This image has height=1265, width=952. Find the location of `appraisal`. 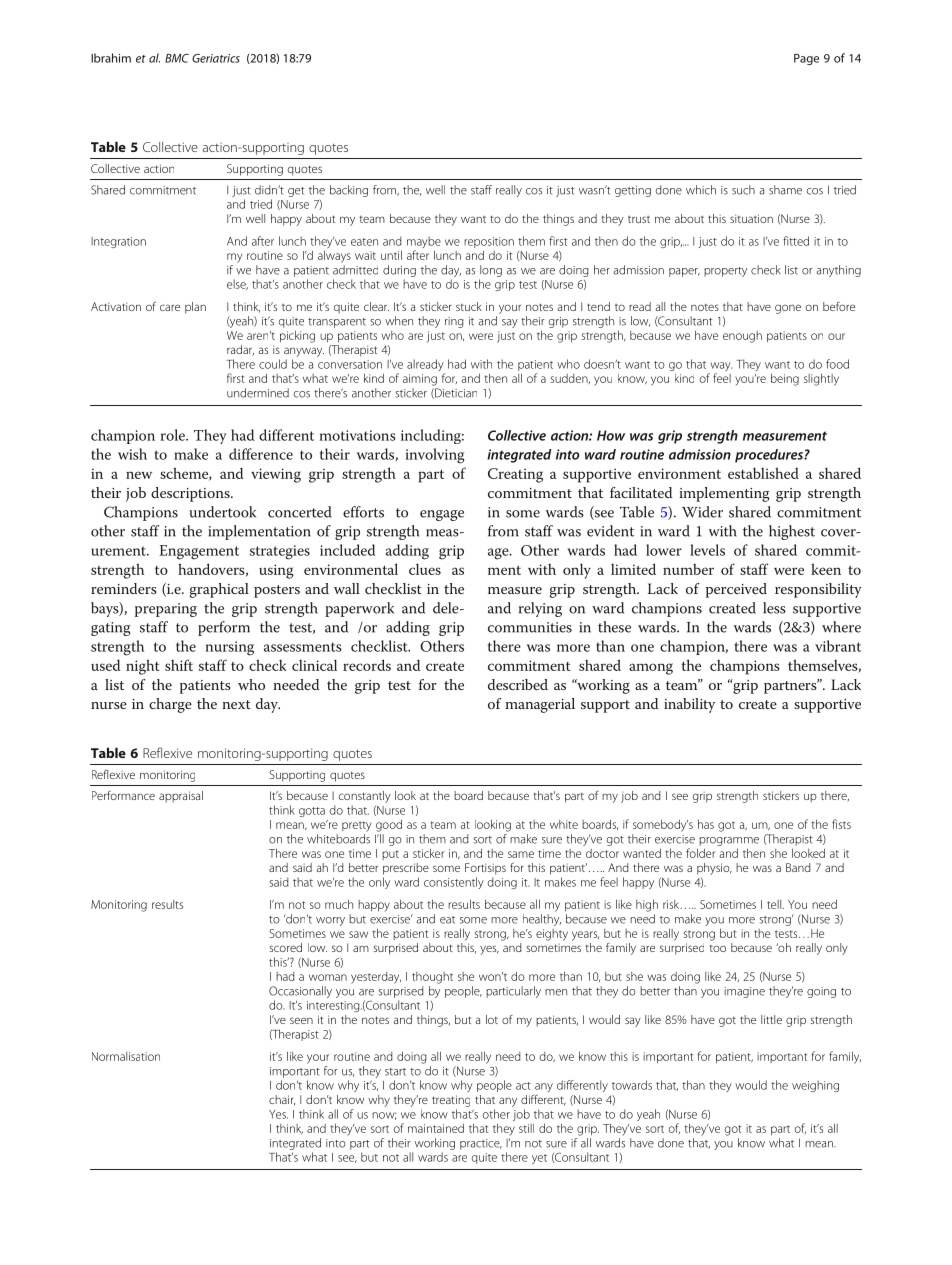

appraisal is located at coordinates (181, 797).
